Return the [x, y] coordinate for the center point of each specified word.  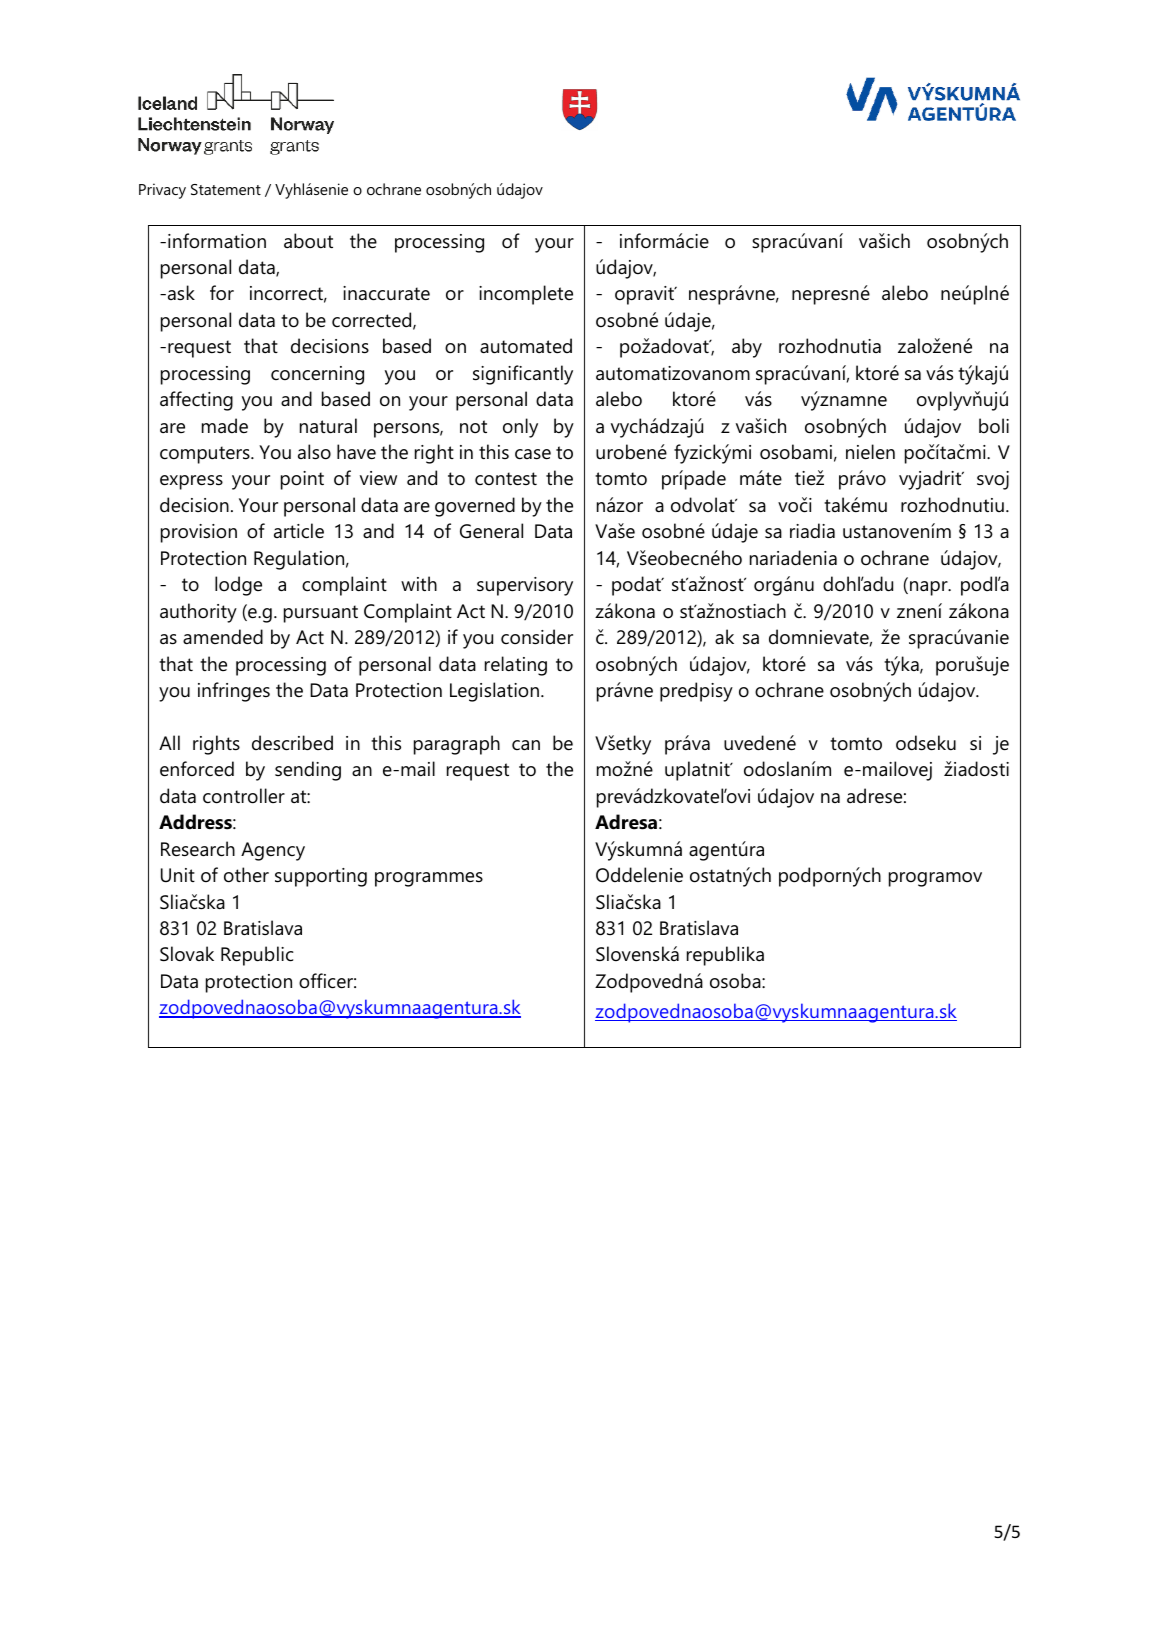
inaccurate [386, 293]
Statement [226, 189]
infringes [234, 692]
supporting [321, 877]
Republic [257, 956]
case [533, 454]
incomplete [526, 295]
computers [206, 455]
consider [537, 637]
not [473, 426]
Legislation [494, 692]
